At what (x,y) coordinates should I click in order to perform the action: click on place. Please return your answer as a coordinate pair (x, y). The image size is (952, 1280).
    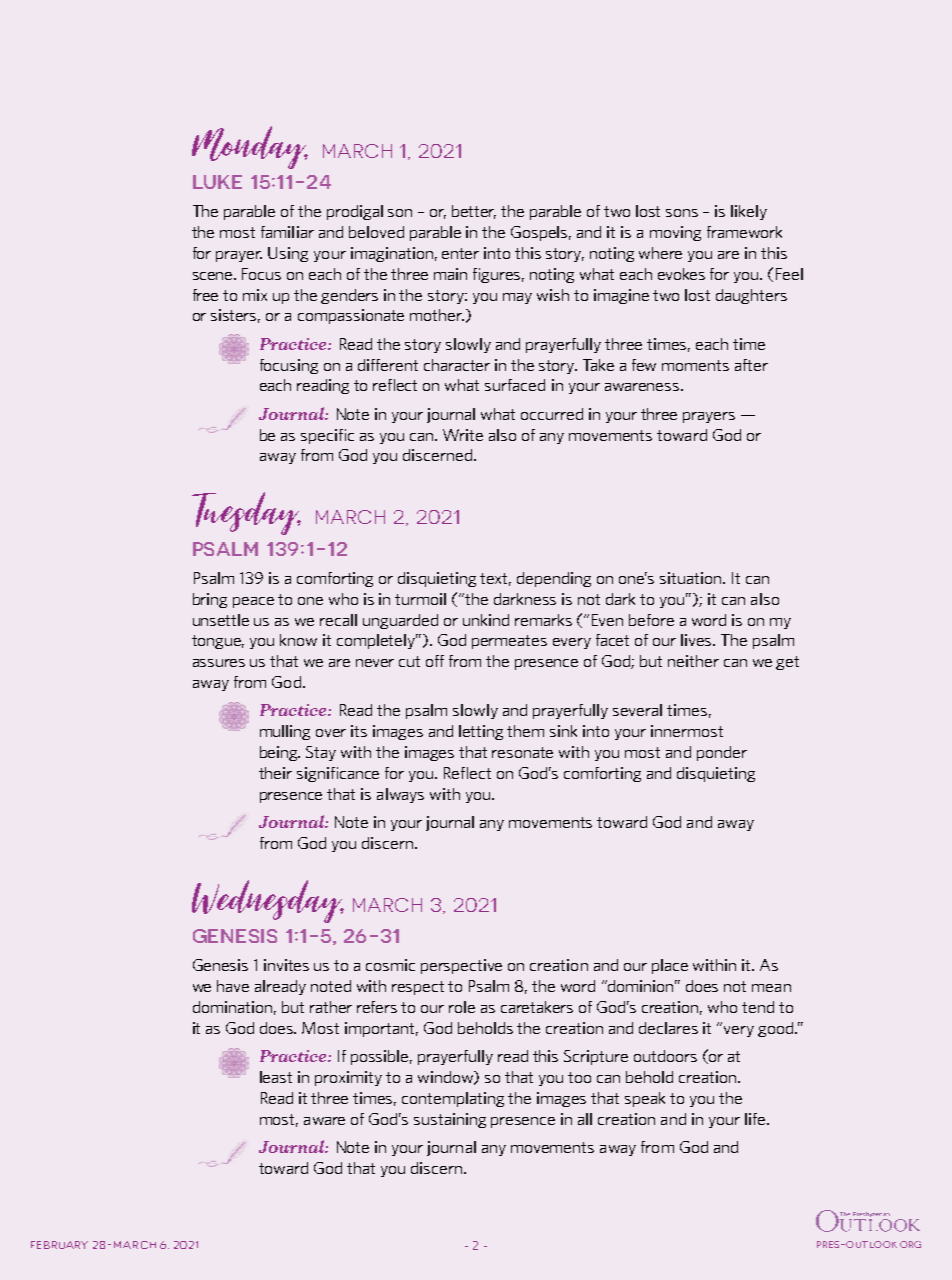
    Looking at the image, I should click on (670, 966).
